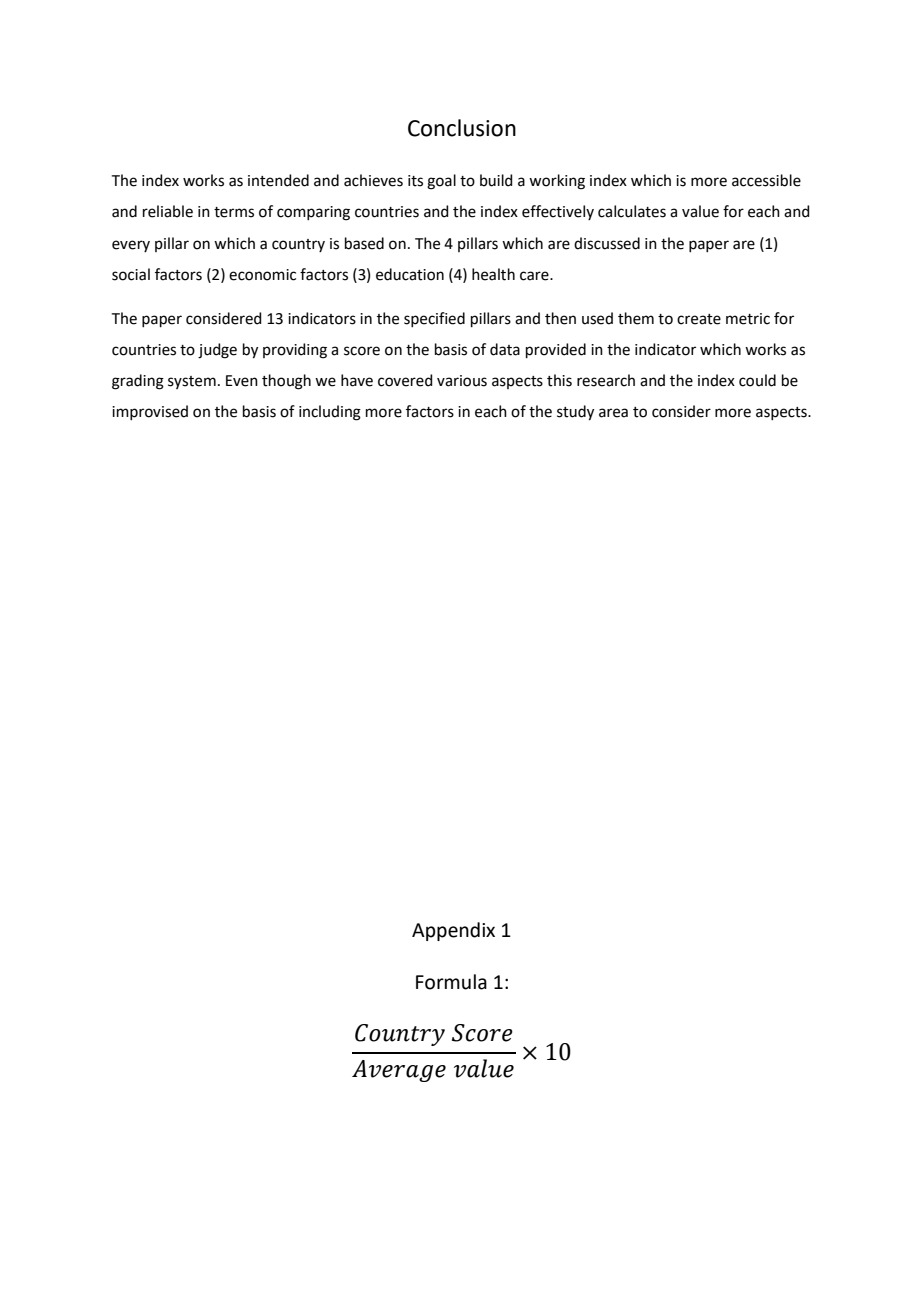 This screenshot has height=1308, width=924. Describe the element at coordinates (453, 931) in the screenshot. I see `Appendix` at that location.
